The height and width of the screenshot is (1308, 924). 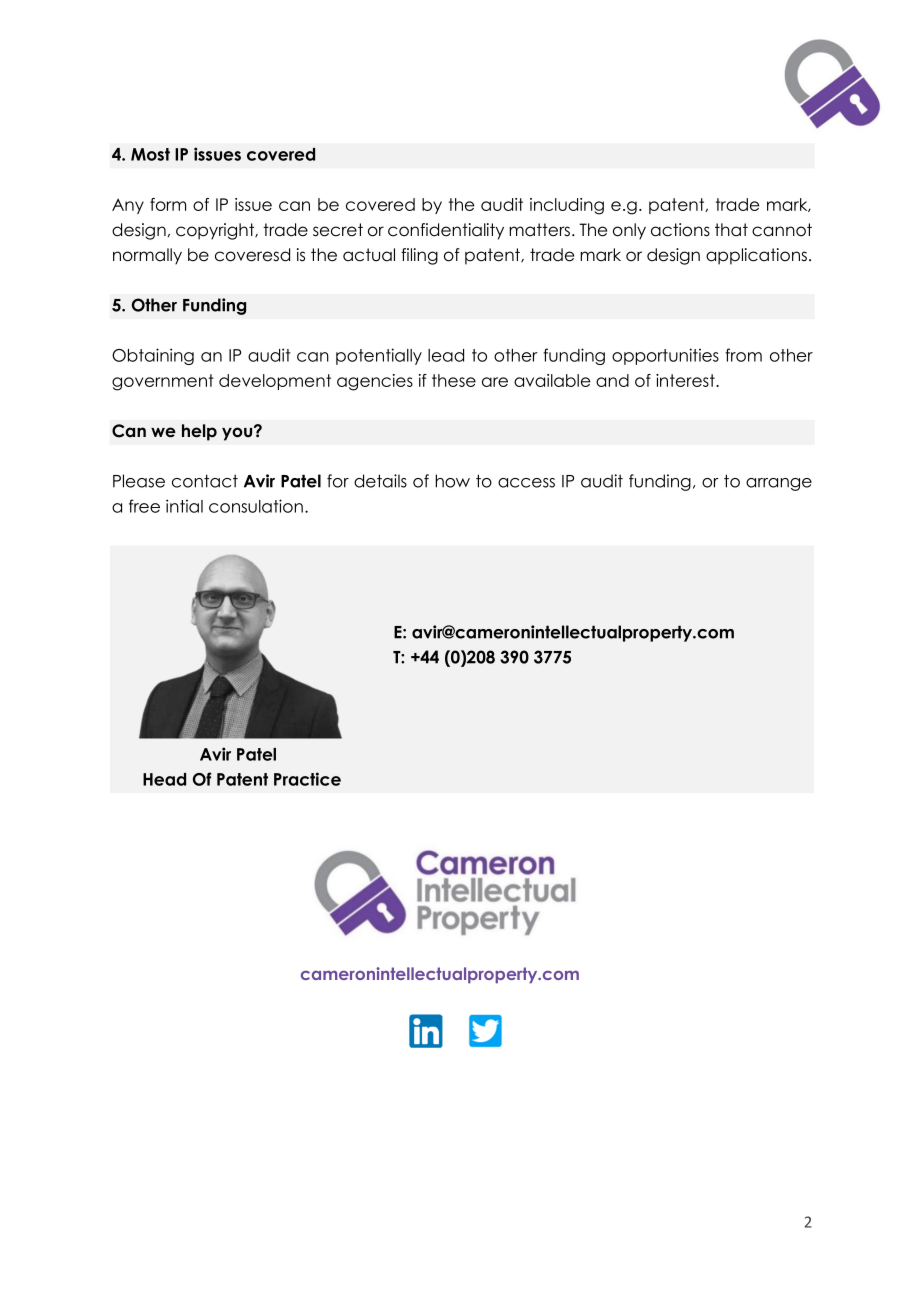 What do you see at coordinates (526, 483) in the screenshot?
I see `access` at bounding box center [526, 483].
